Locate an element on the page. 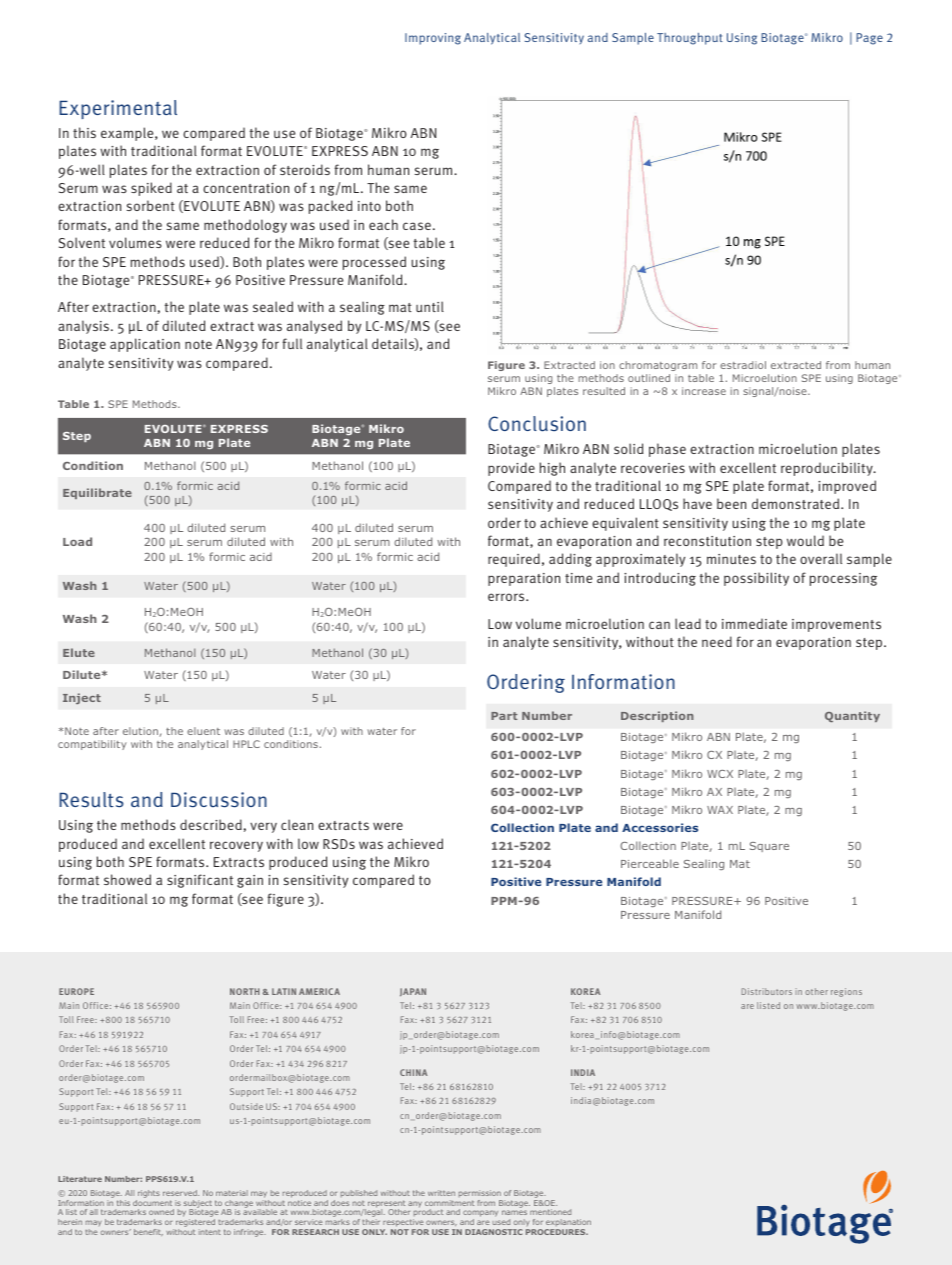 The image size is (952, 1265). Part is located at coordinates (504, 716).
